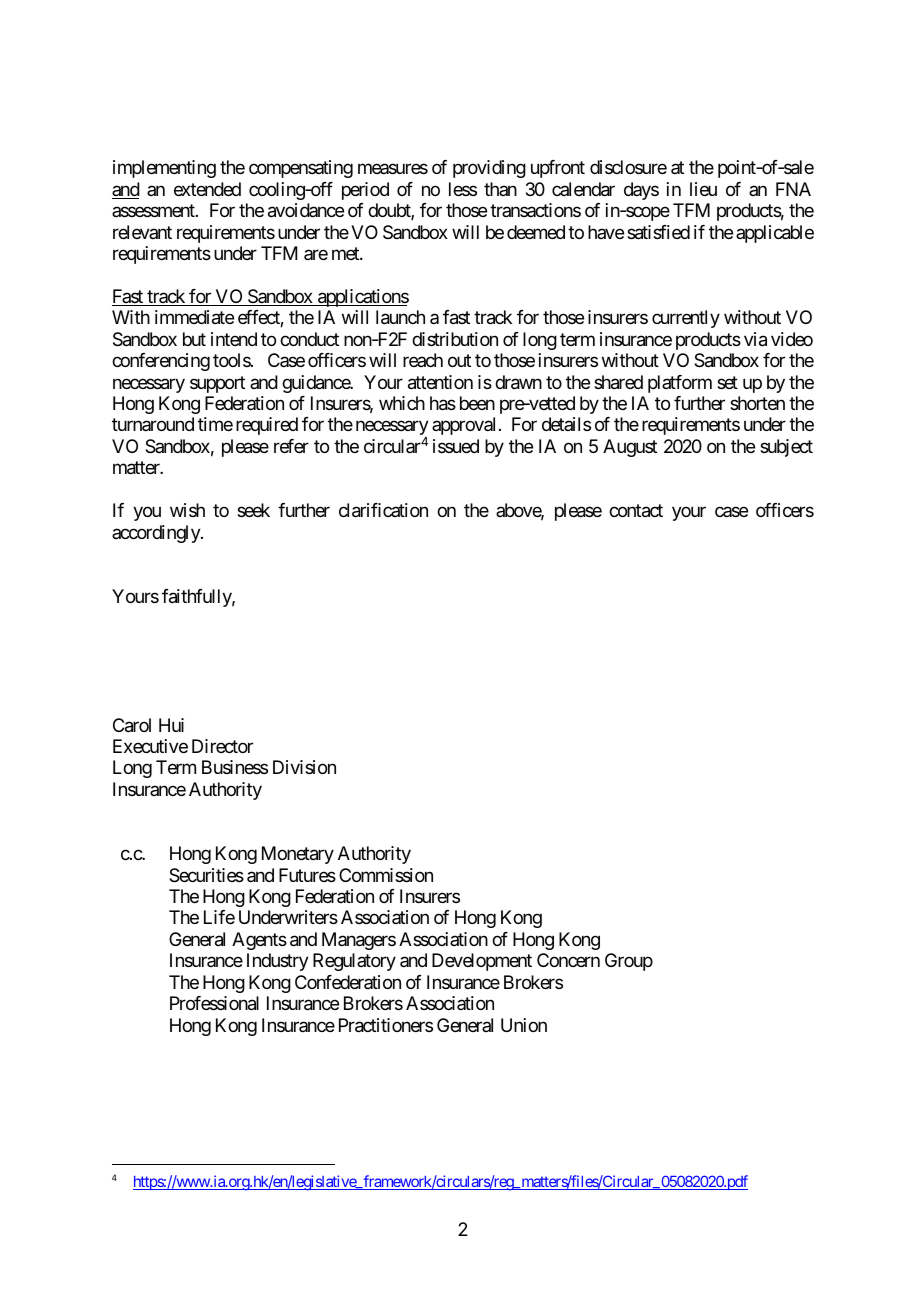 The image size is (924, 1308). What do you see at coordinates (456, 446) in the document?
I see `issued` at bounding box center [456, 446].
